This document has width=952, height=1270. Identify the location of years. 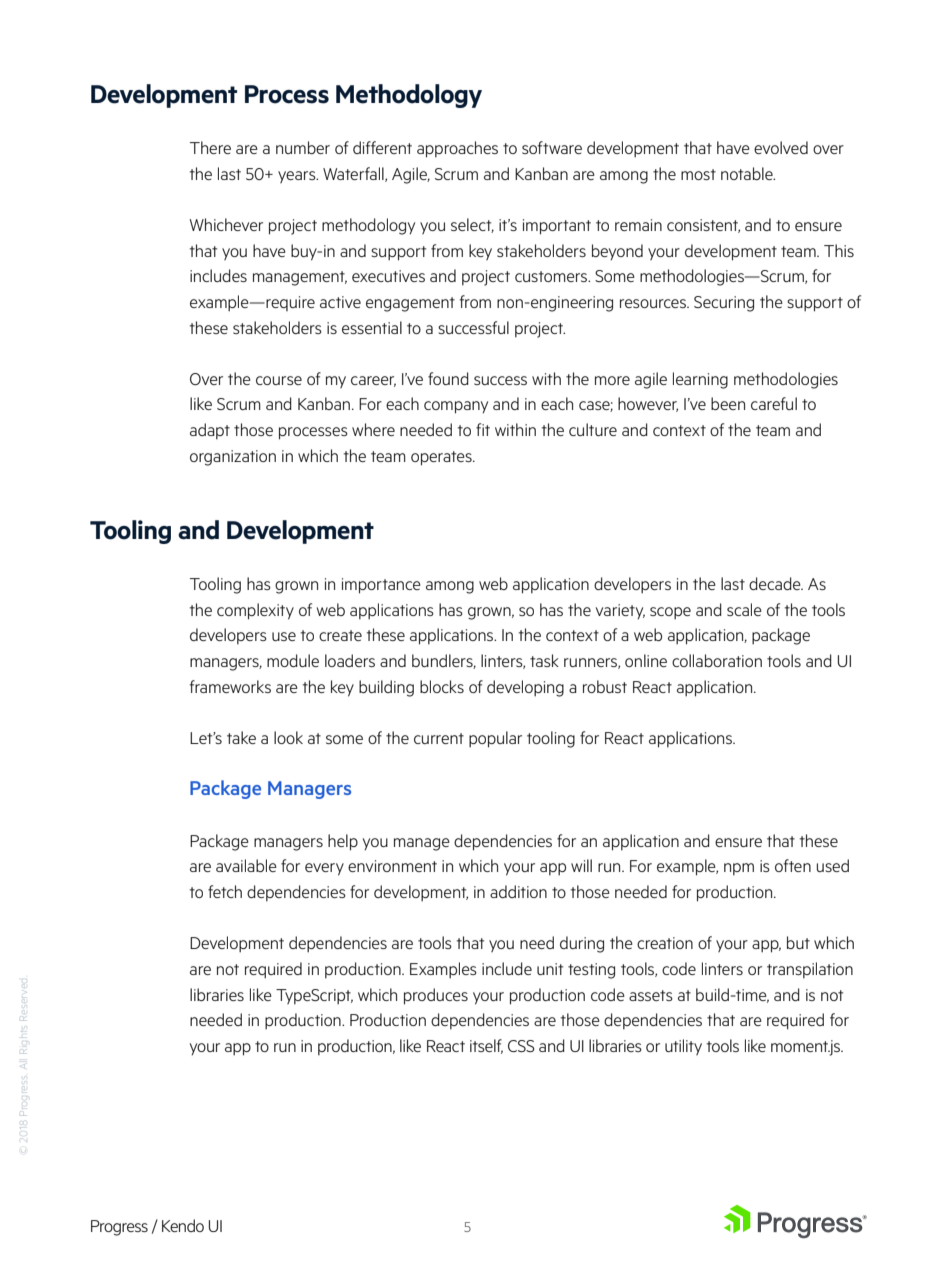
(298, 177).
